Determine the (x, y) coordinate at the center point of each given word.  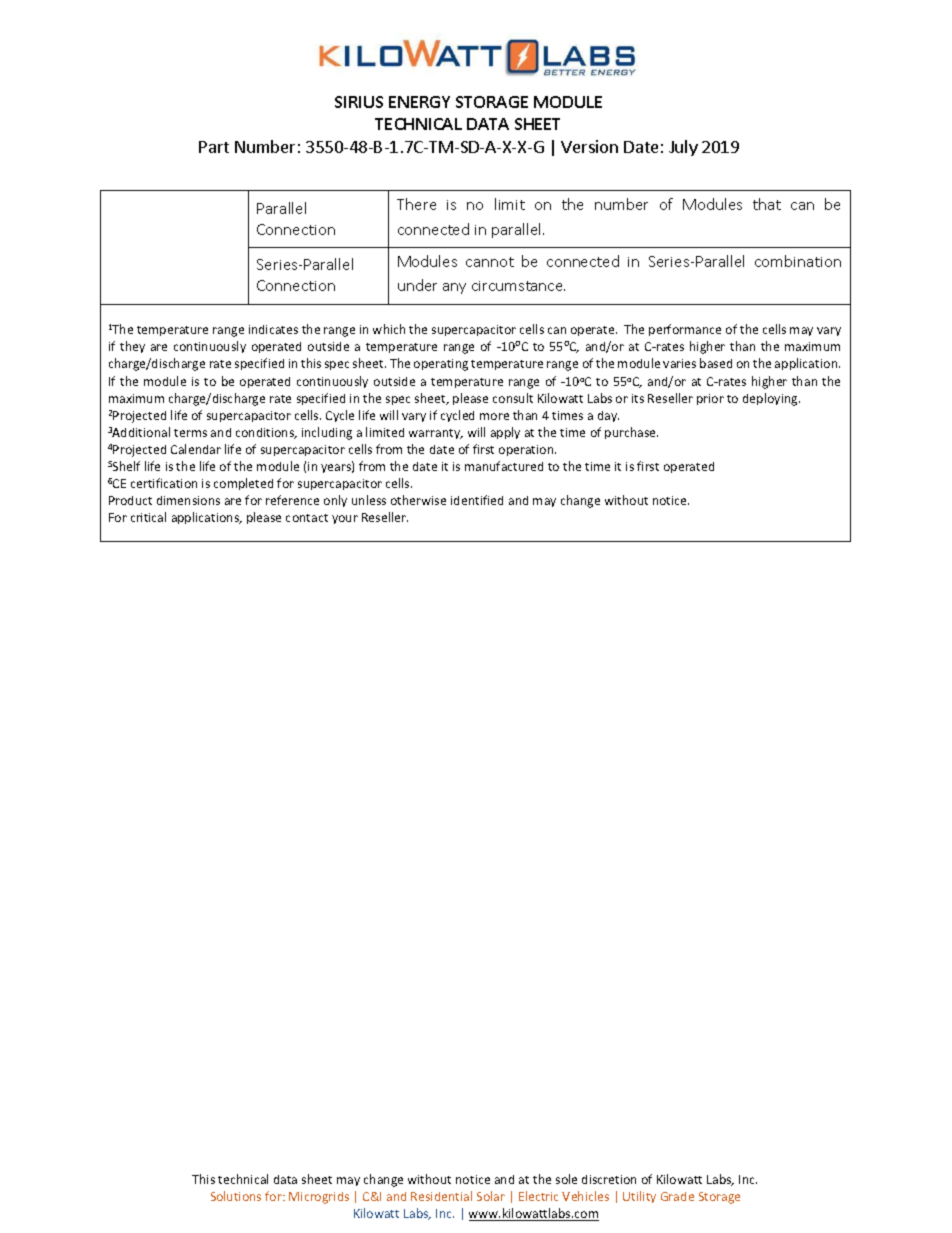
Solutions (236, 1196)
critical (148, 517)
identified (477, 500)
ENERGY (419, 102)
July (683, 148)
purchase (631, 433)
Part (214, 147)
